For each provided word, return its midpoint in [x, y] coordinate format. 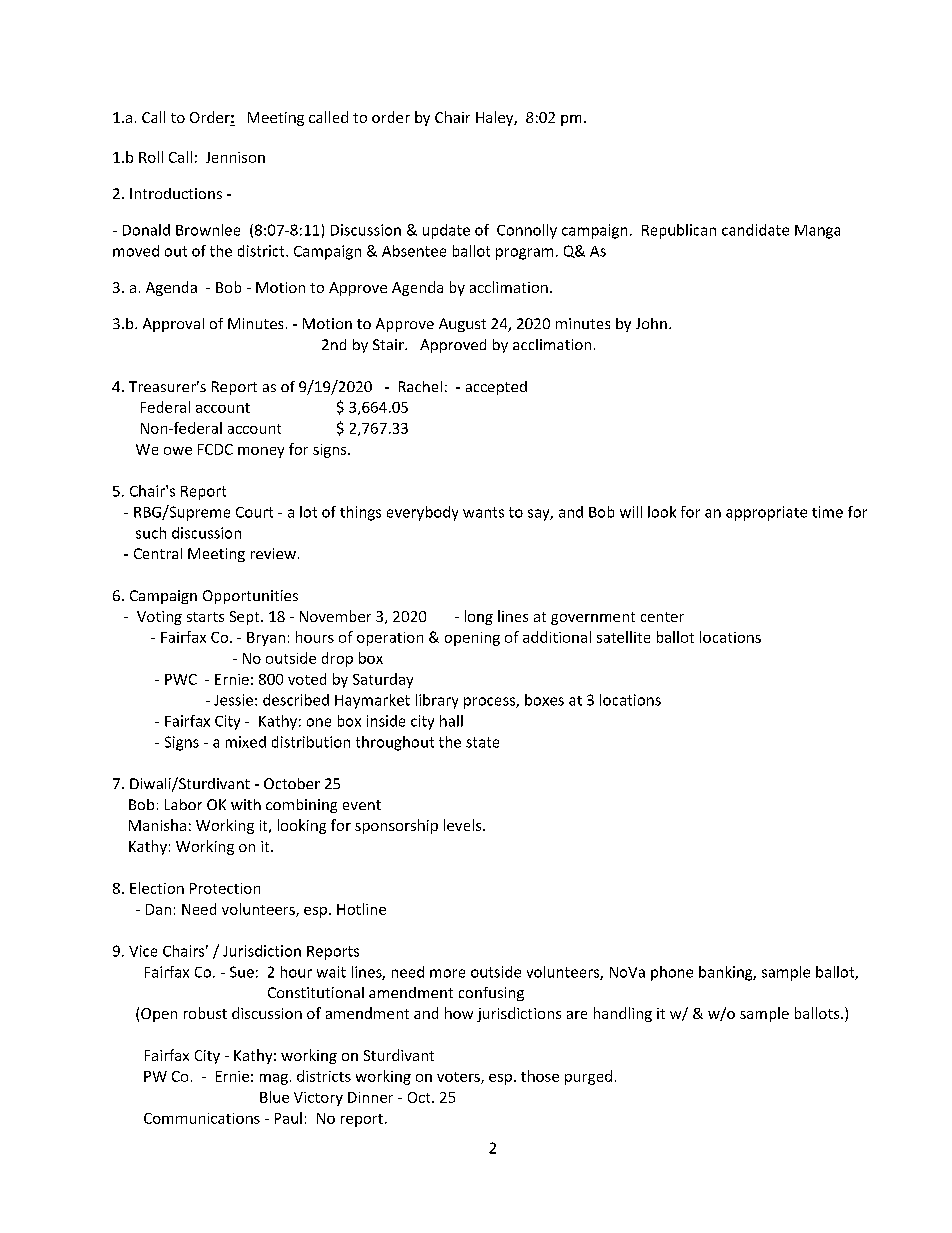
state [482, 742]
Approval [173, 325]
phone [672, 973]
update [446, 231]
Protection [225, 888]
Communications [202, 1118]
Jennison [235, 157]
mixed [246, 742]
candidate [755, 230]
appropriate [766, 513]
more [447, 973]
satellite [623, 637]
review [273, 553]
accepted [496, 388]
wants [483, 512]
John [651, 323]
